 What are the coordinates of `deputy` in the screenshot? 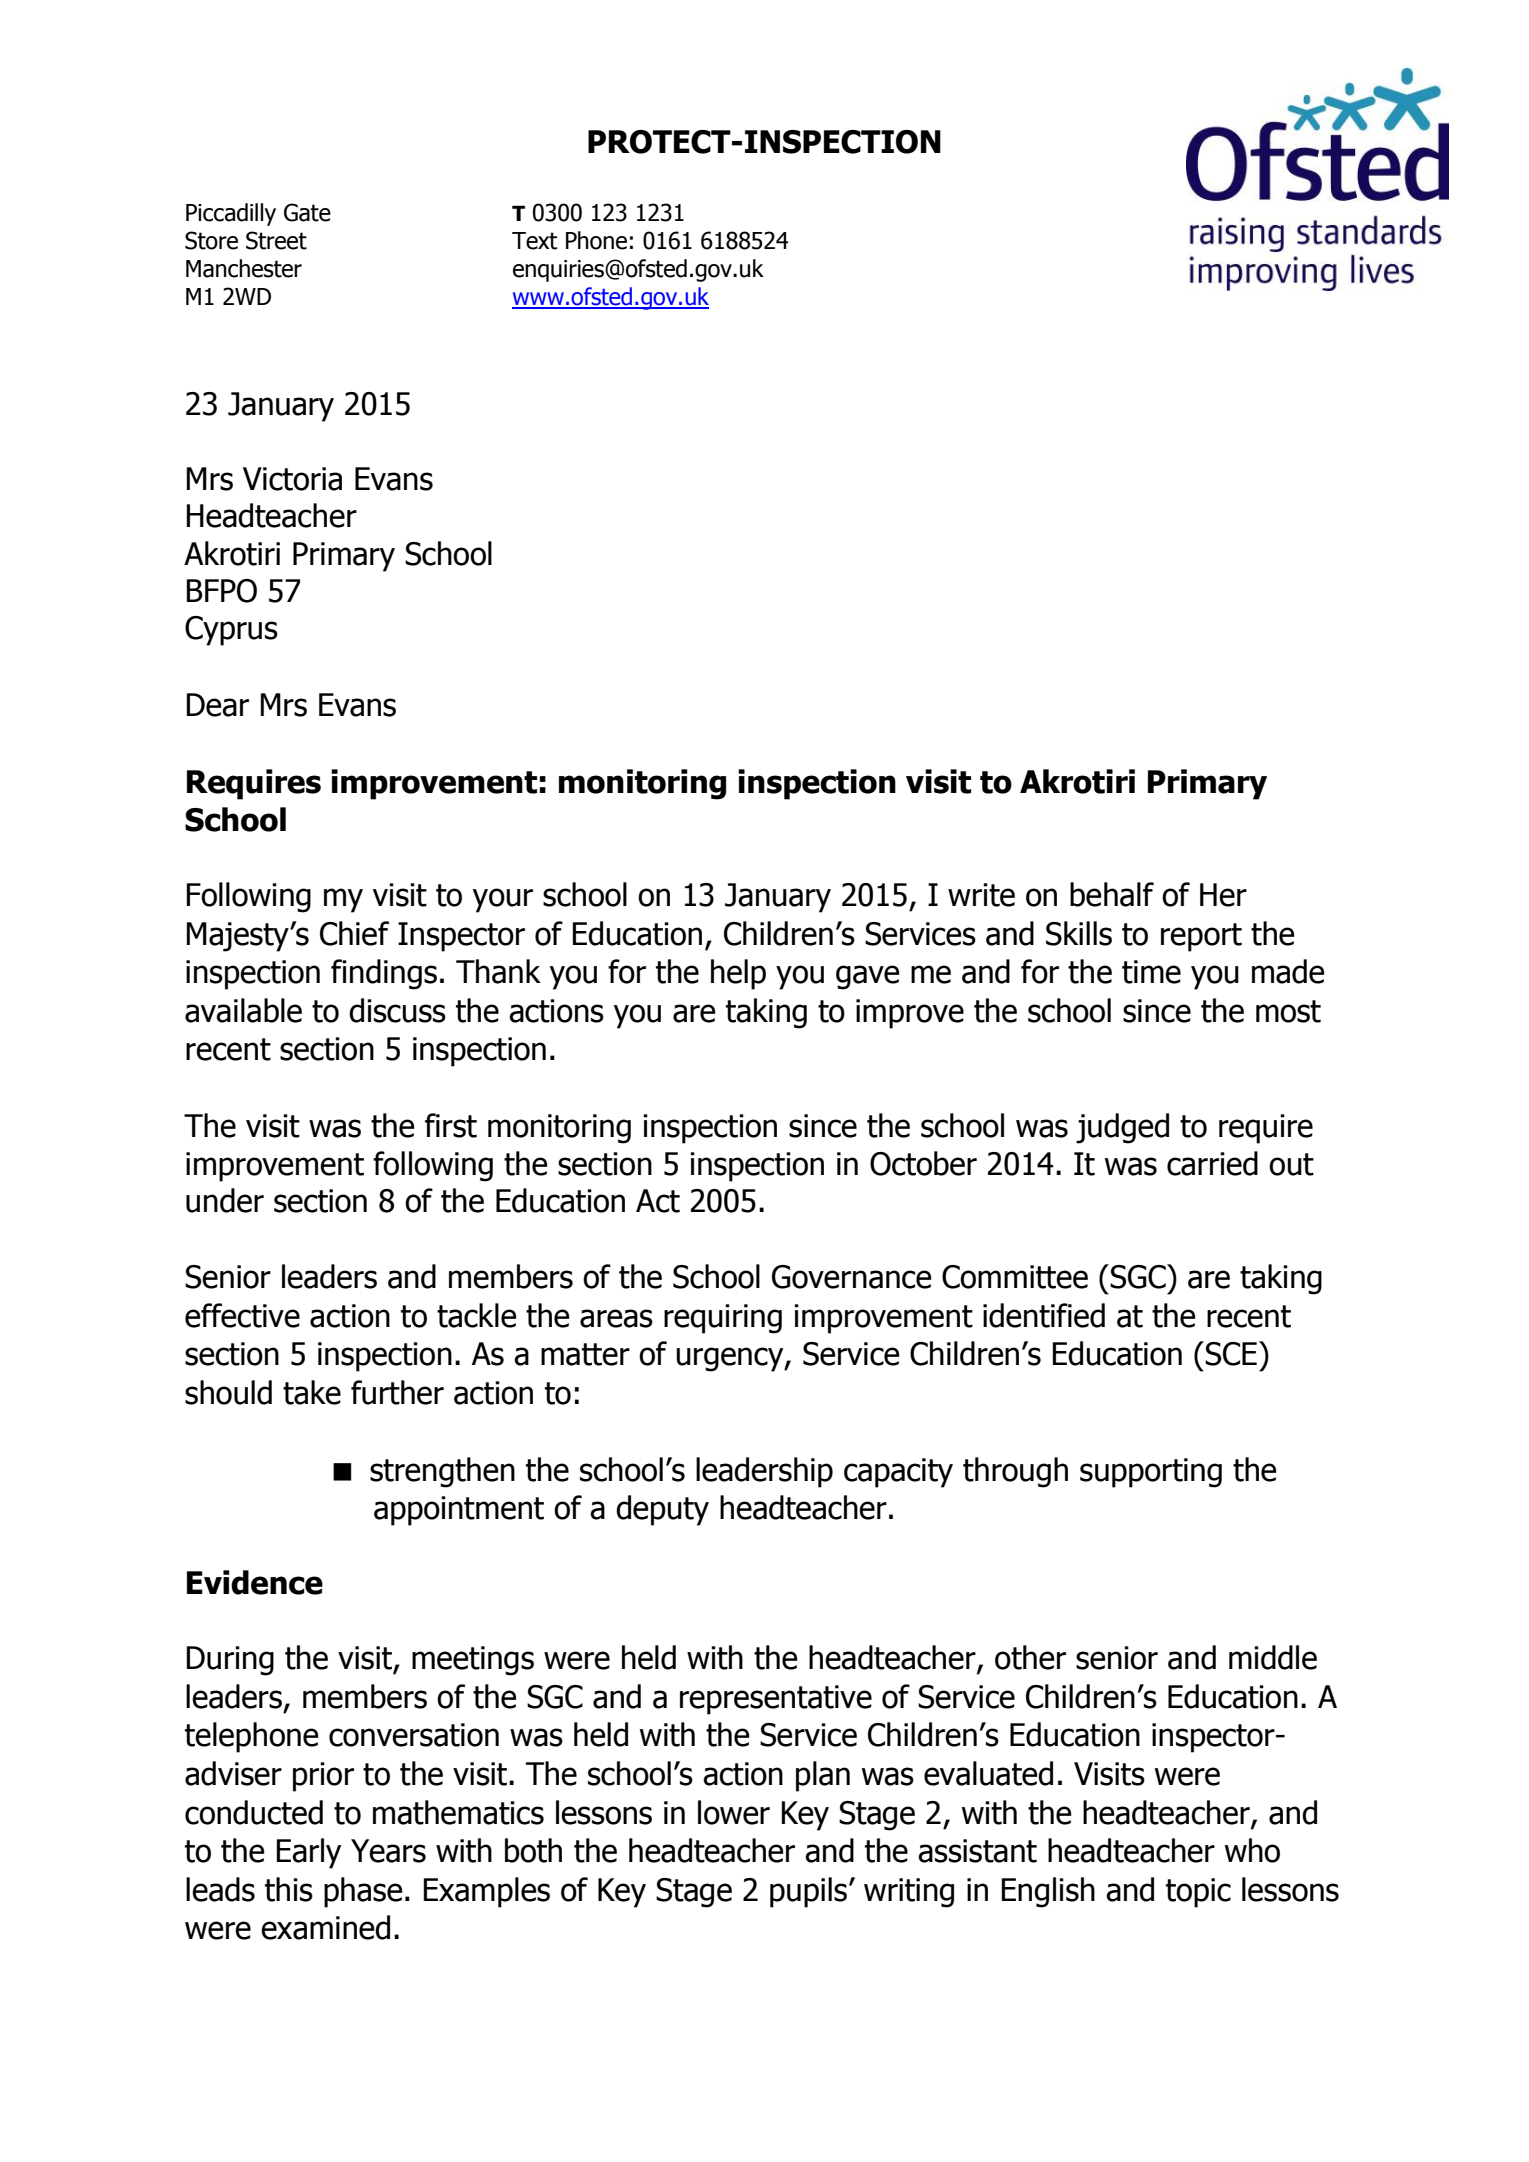 It's located at (662, 1510).
